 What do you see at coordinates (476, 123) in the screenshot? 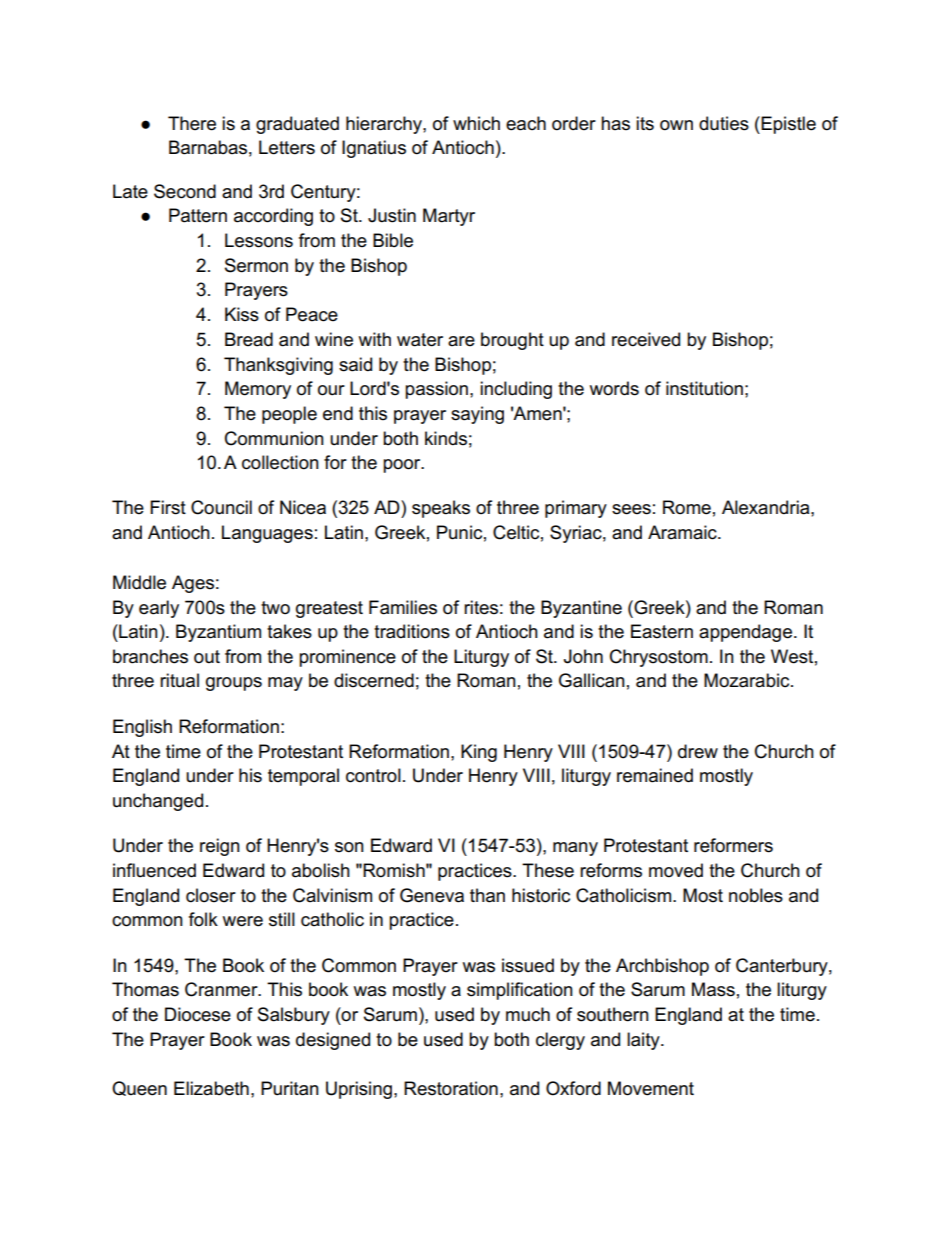
I see `which` at bounding box center [476, 123].
